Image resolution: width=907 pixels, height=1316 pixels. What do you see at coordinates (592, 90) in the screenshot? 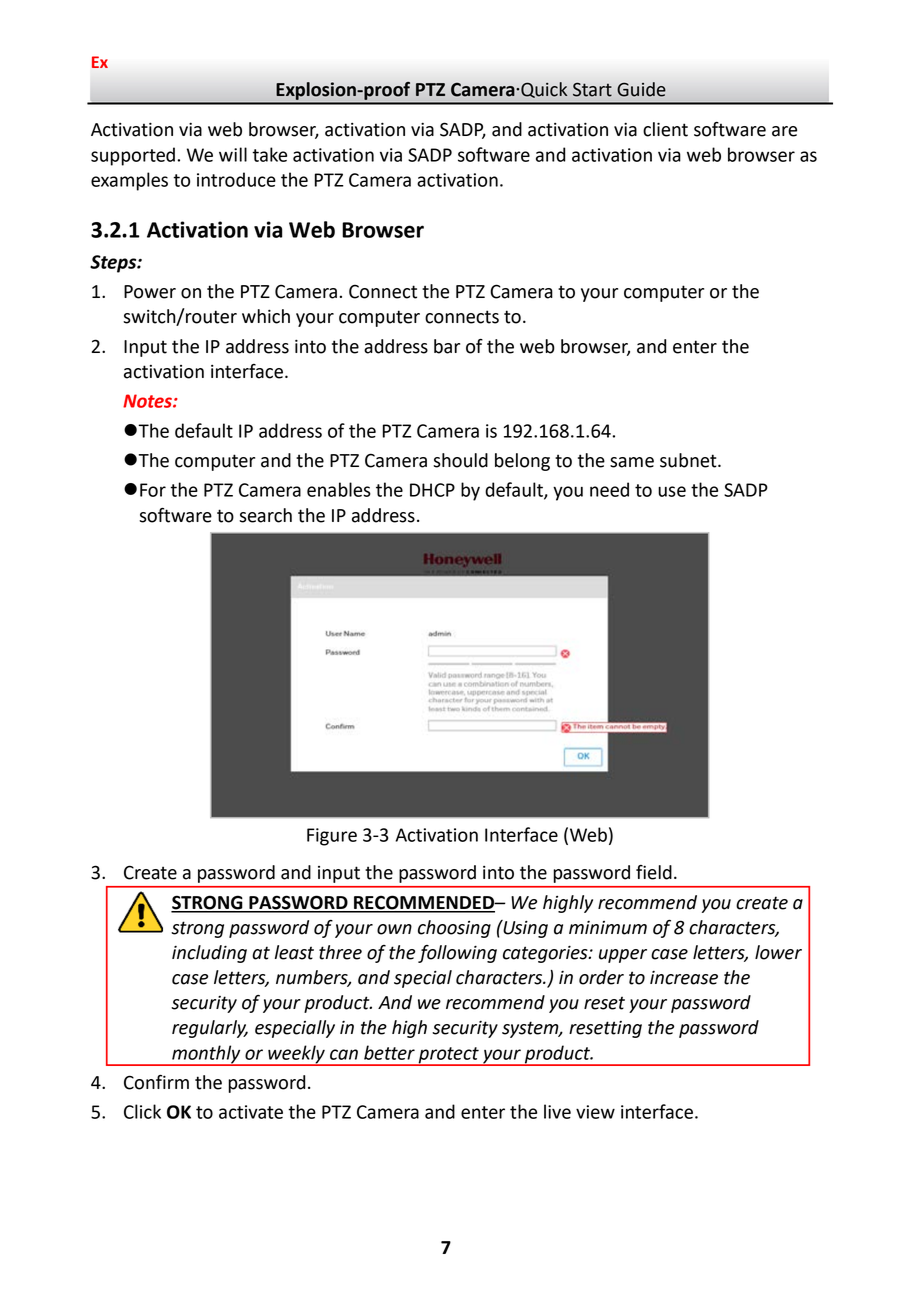
I see `Start` at bounding box center [592, 90].
